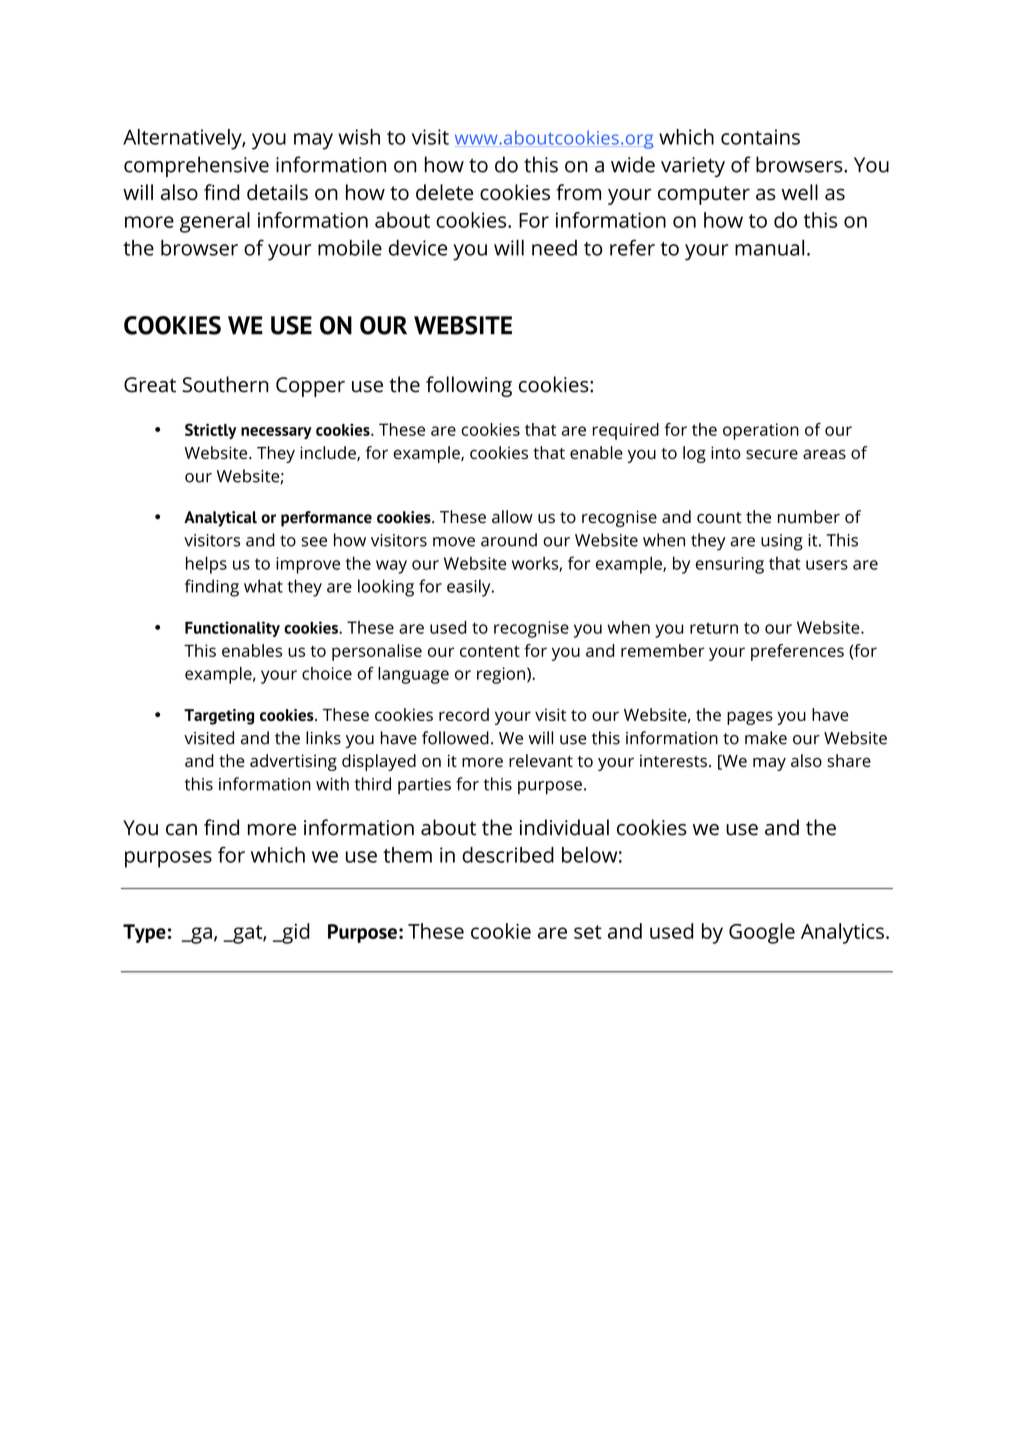 The height and width of the screenshot is (1431, 1012). Describe the element at coordinates (220, 519) in the screenshot. I see `Analytical` at that location.
